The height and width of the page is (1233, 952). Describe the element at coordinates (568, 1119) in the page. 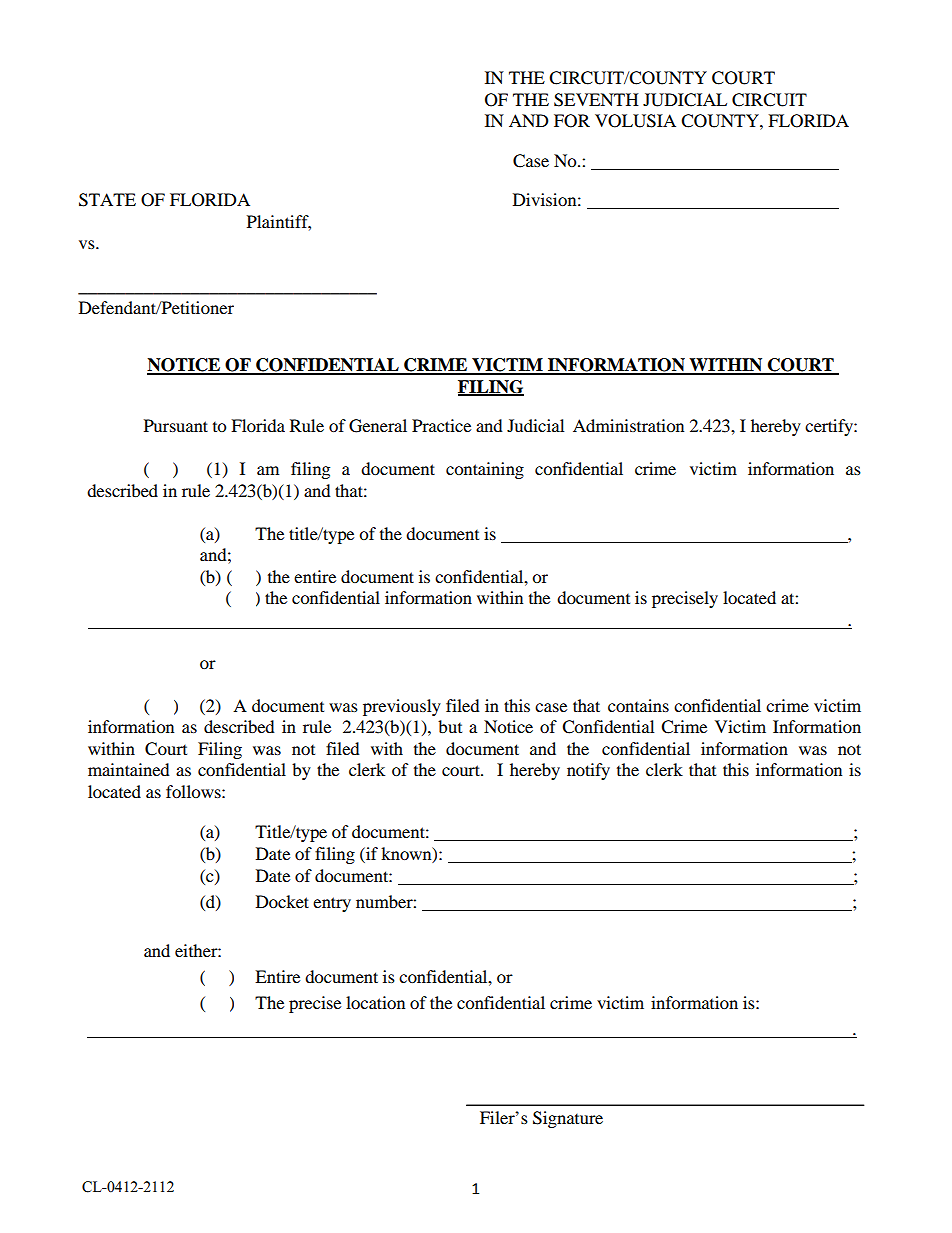

I see `Signature` at that location.
